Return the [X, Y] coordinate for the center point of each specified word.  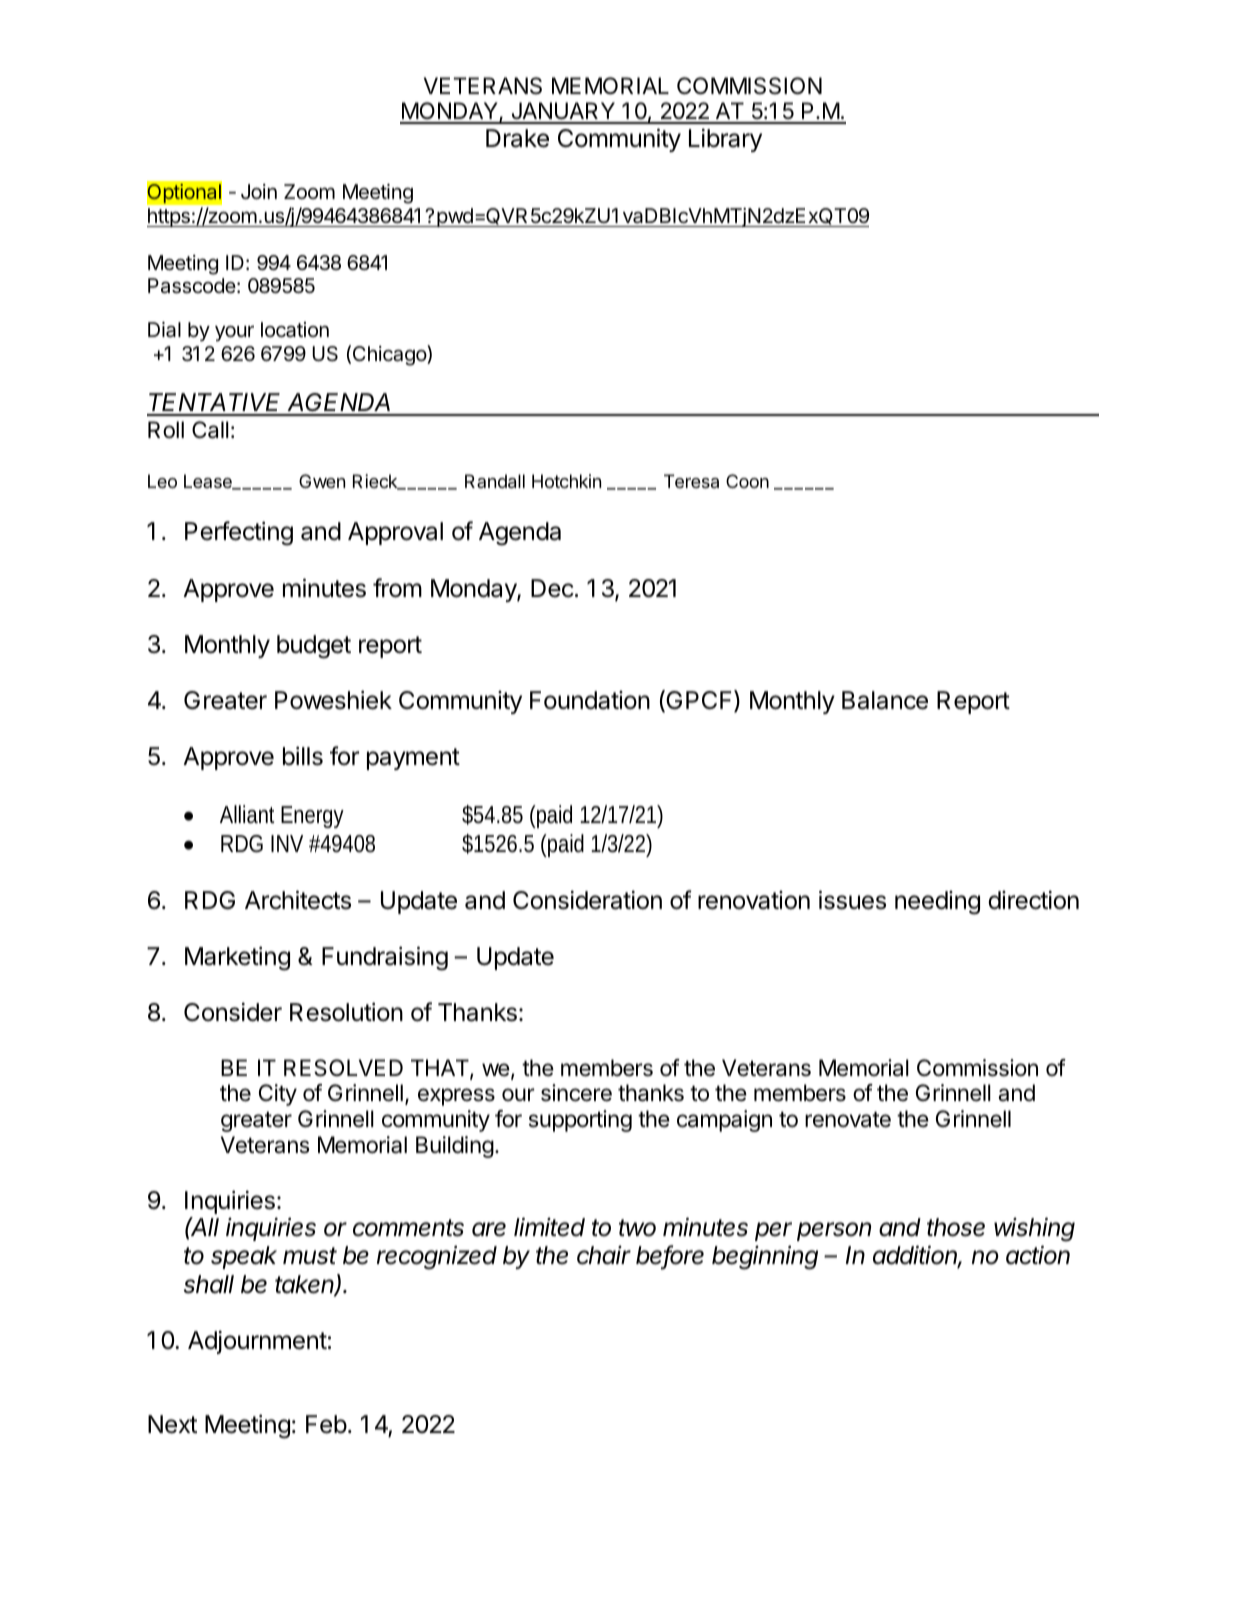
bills [303, 756]
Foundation [590, 700]
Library [725, 140]
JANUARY [563, 112]
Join [259, 191]
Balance [885, 700]
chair [604, 1255]
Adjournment [257, 1342]
